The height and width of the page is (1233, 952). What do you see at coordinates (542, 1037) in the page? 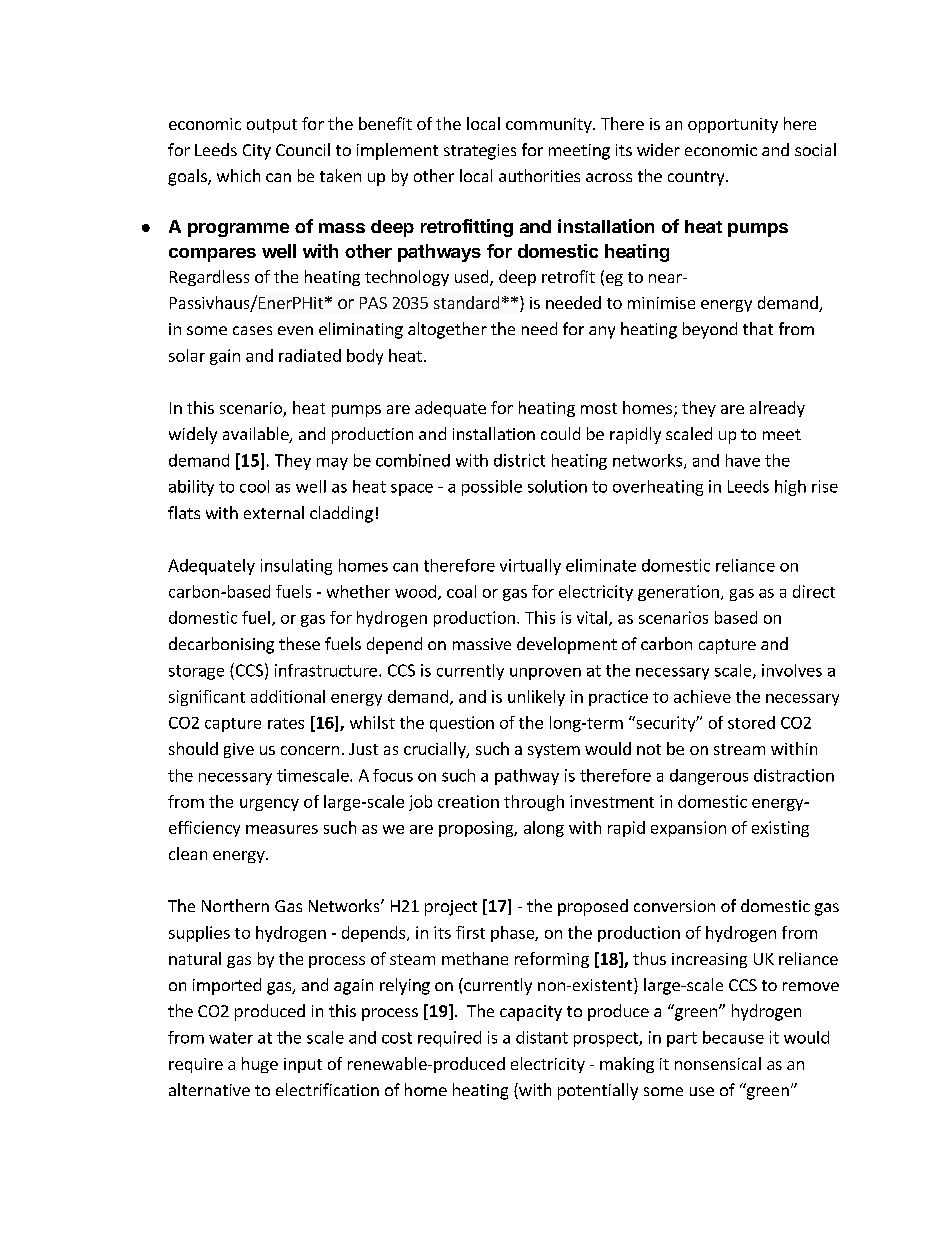
I see `distant` at bounding box center [542, 1037].
